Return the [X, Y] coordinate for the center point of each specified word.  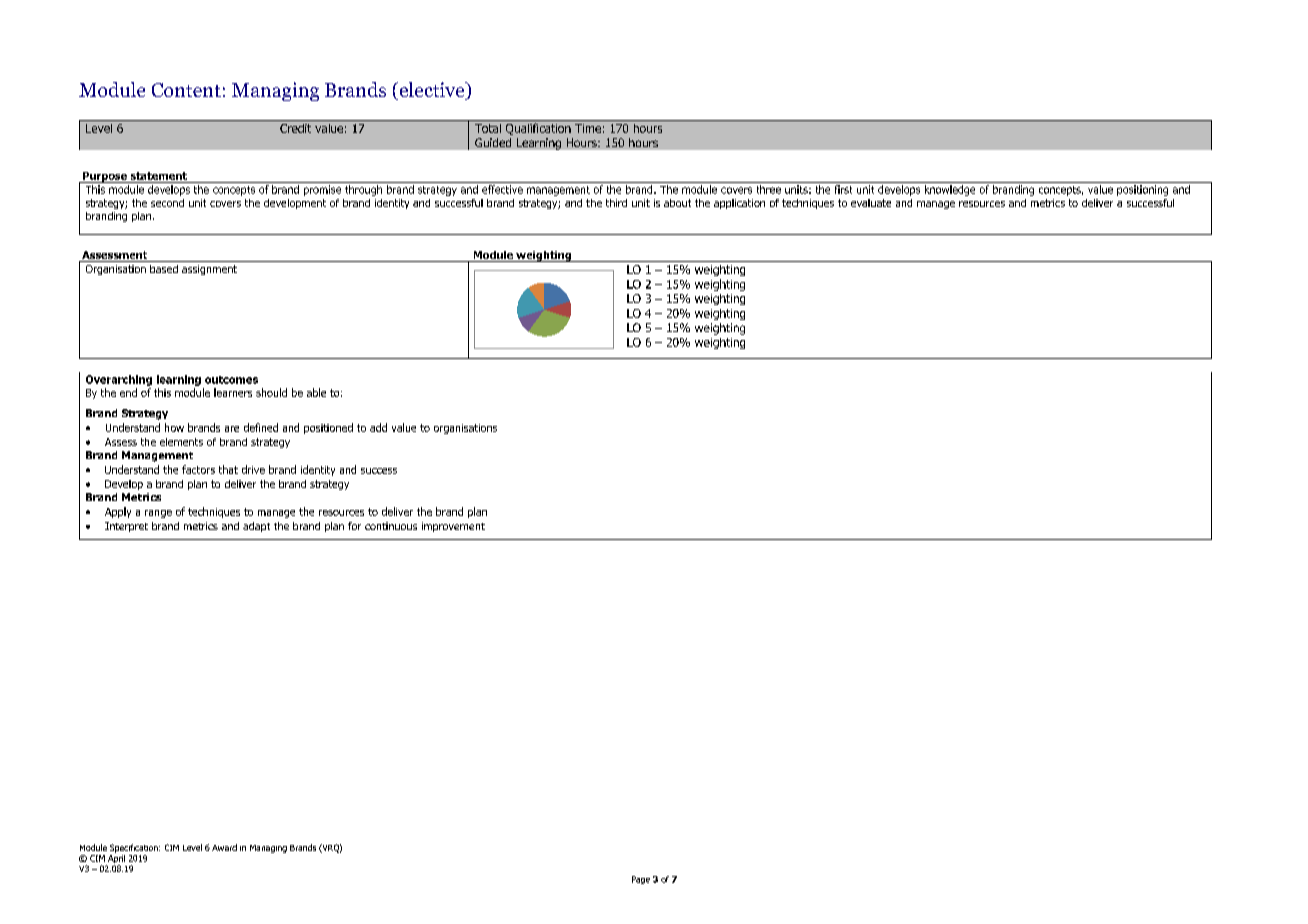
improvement [453, 527]
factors [198, 469]
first [843, 189]
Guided [493, 142]
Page [641, 880]
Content [186, 90]
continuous [391, 526]
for [354, 526]
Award [224, 847]
